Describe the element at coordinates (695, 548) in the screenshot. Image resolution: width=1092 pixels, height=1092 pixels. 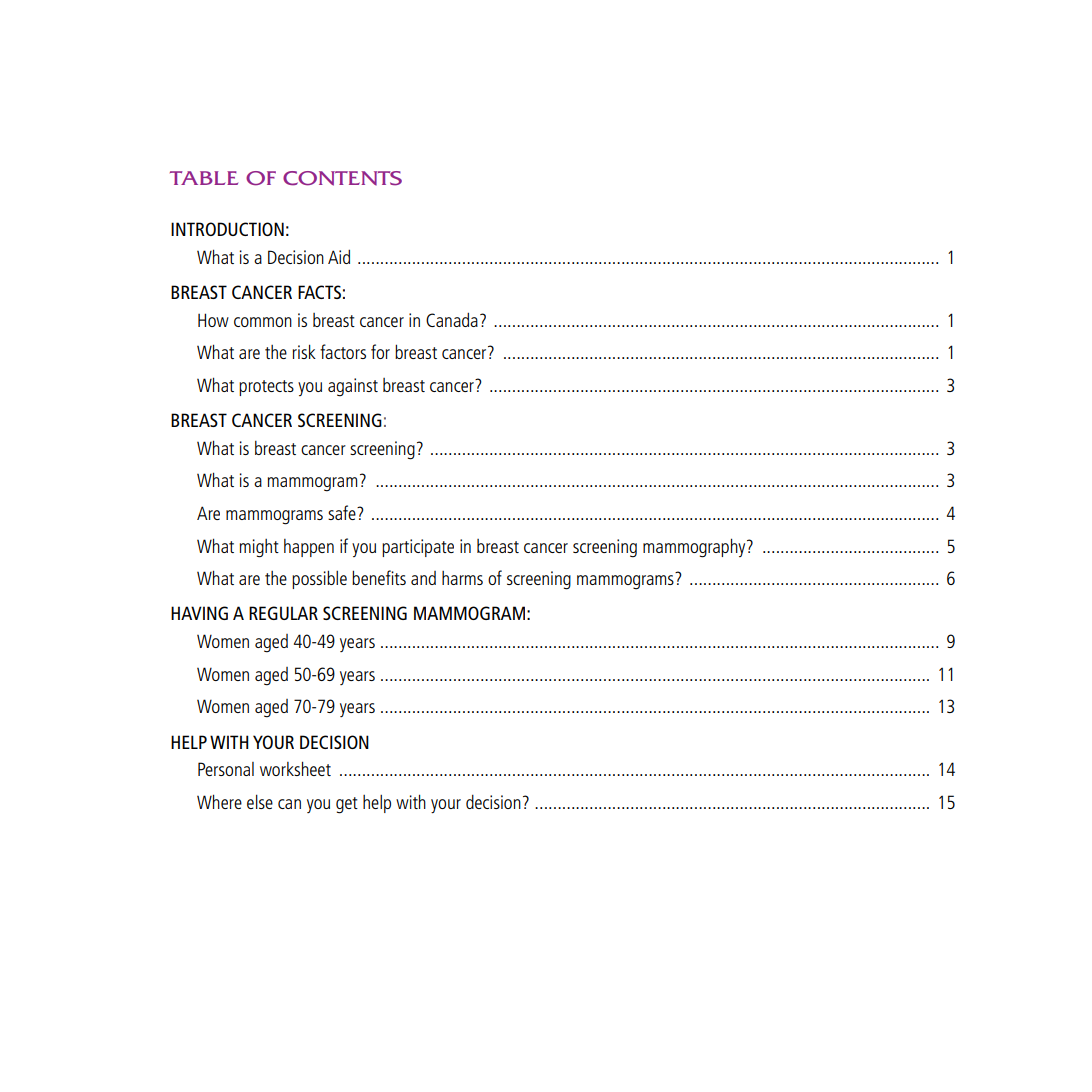
I see `mammography` at that location.
